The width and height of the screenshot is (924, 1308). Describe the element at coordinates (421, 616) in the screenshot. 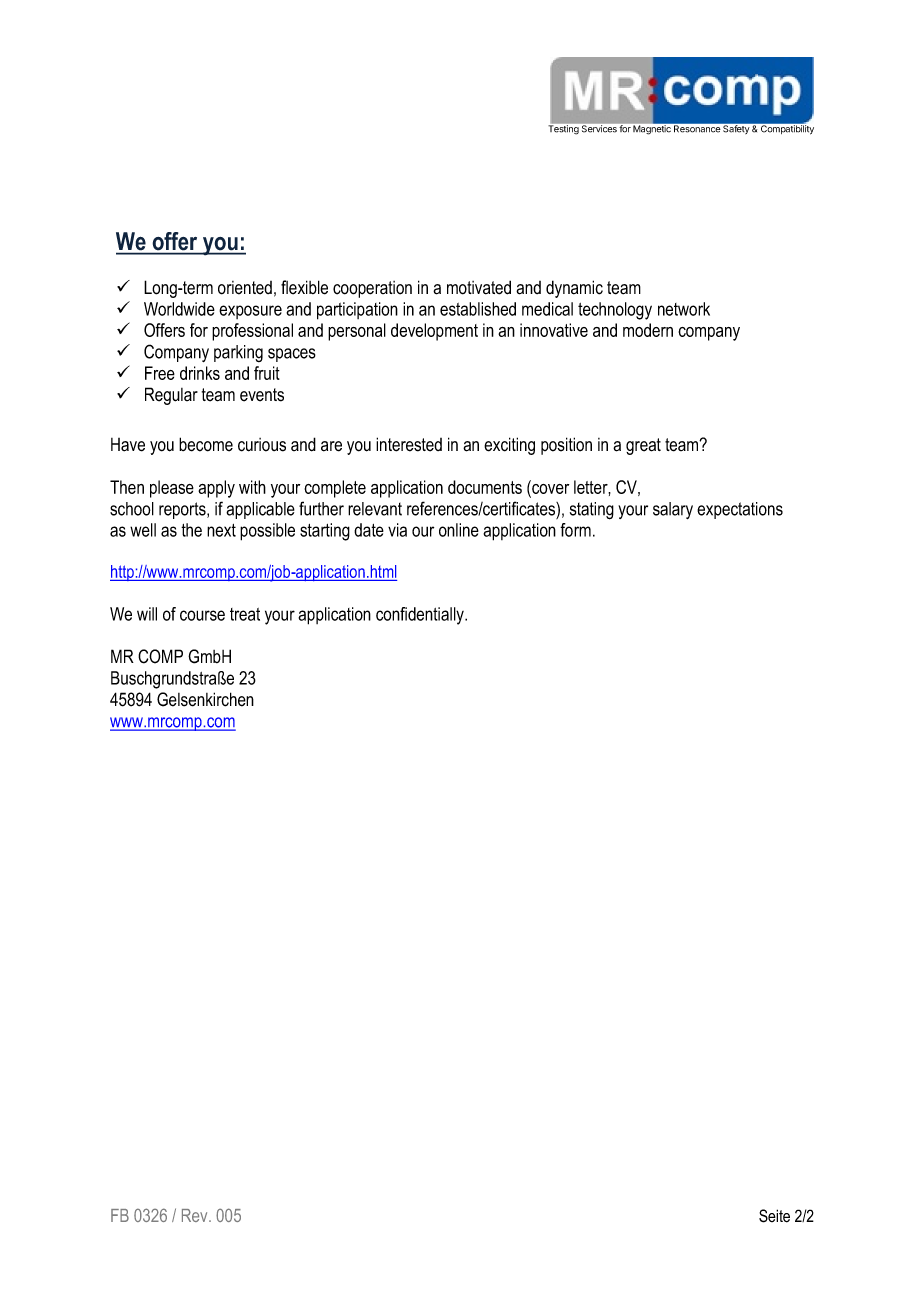

I see `confidentially` at that location.
